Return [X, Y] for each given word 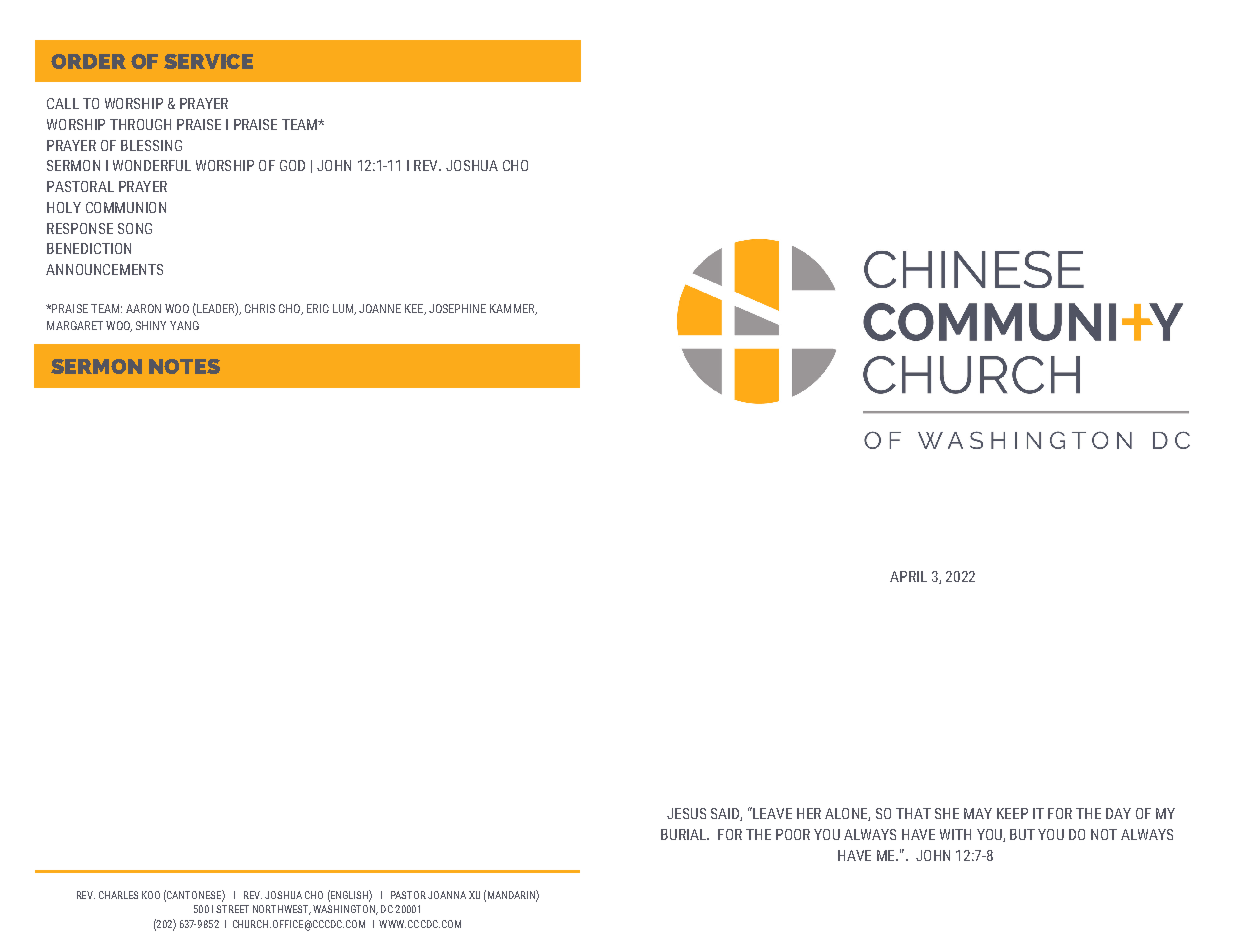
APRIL [908, 576]
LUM [344, 309]
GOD [292, 165]
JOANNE [380, 308]
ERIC [318, 308]
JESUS [686, 813]
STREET [232, 909]
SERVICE [208, 61]
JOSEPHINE [457, 308]
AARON [143, 308]
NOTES [184, 366]
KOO [151, 895]
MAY [978, 813]
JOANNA [447, 895]
